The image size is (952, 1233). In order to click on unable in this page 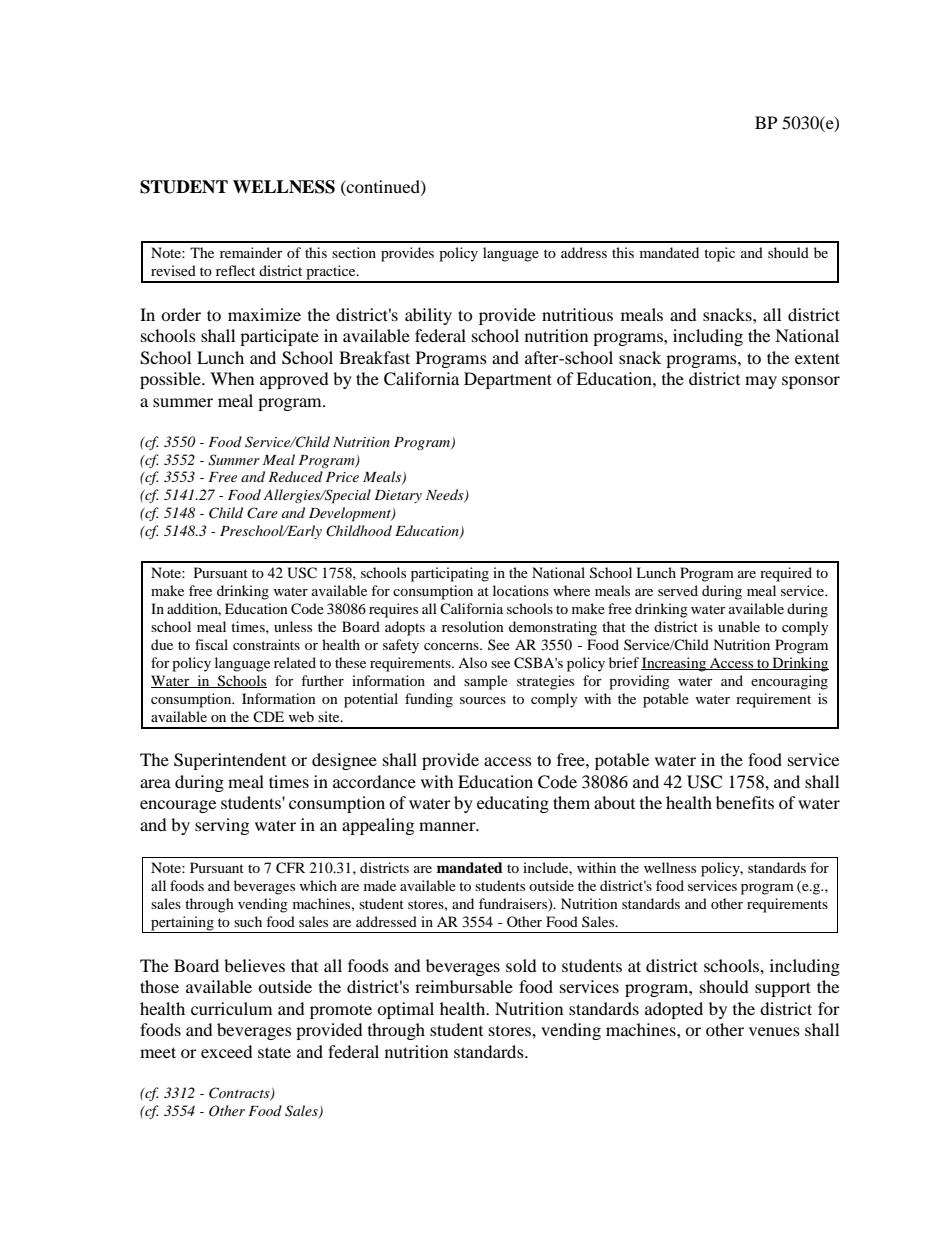, I will do `click(739, 626)`.
